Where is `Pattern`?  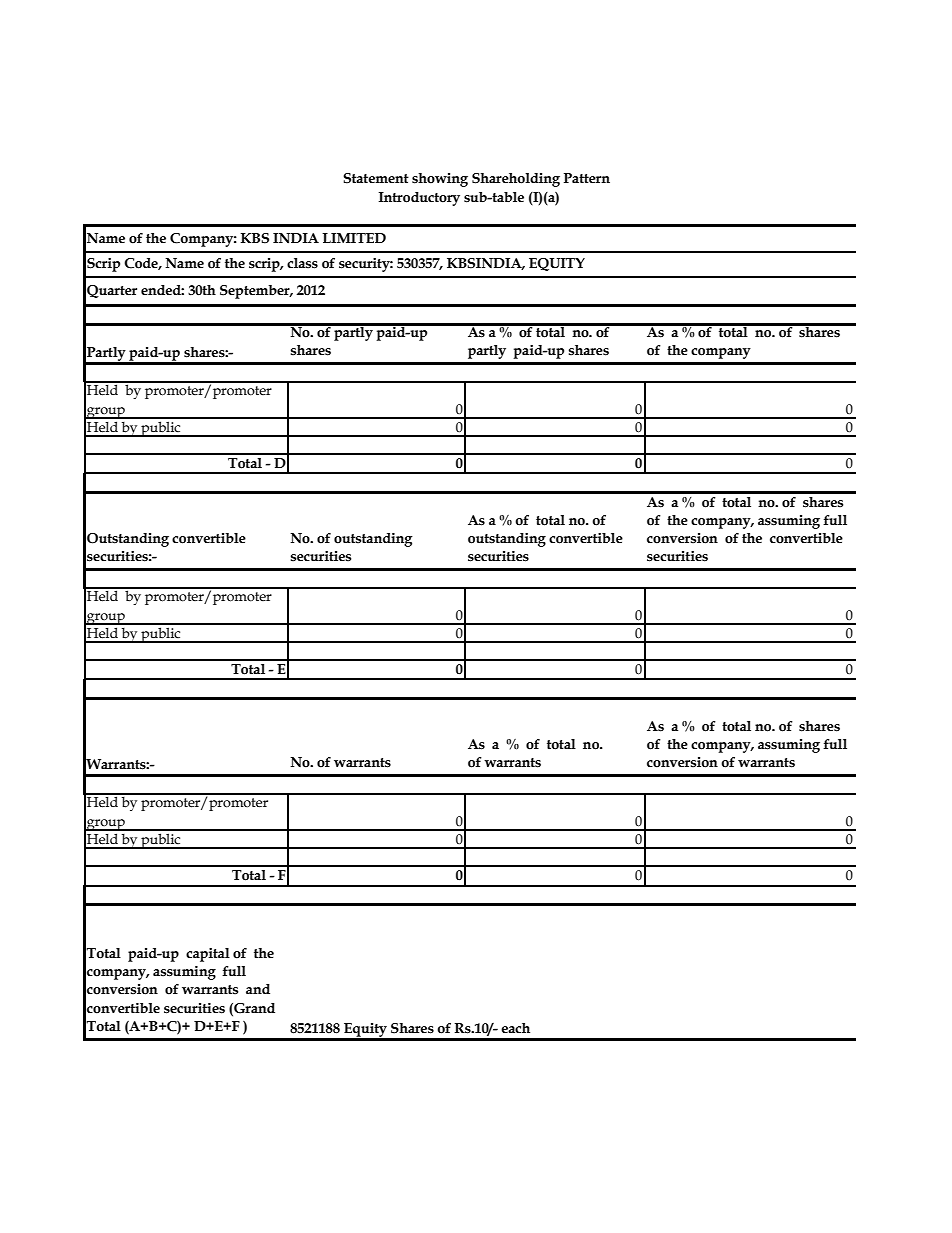 Pattern is located at coordinates (587, 178).
